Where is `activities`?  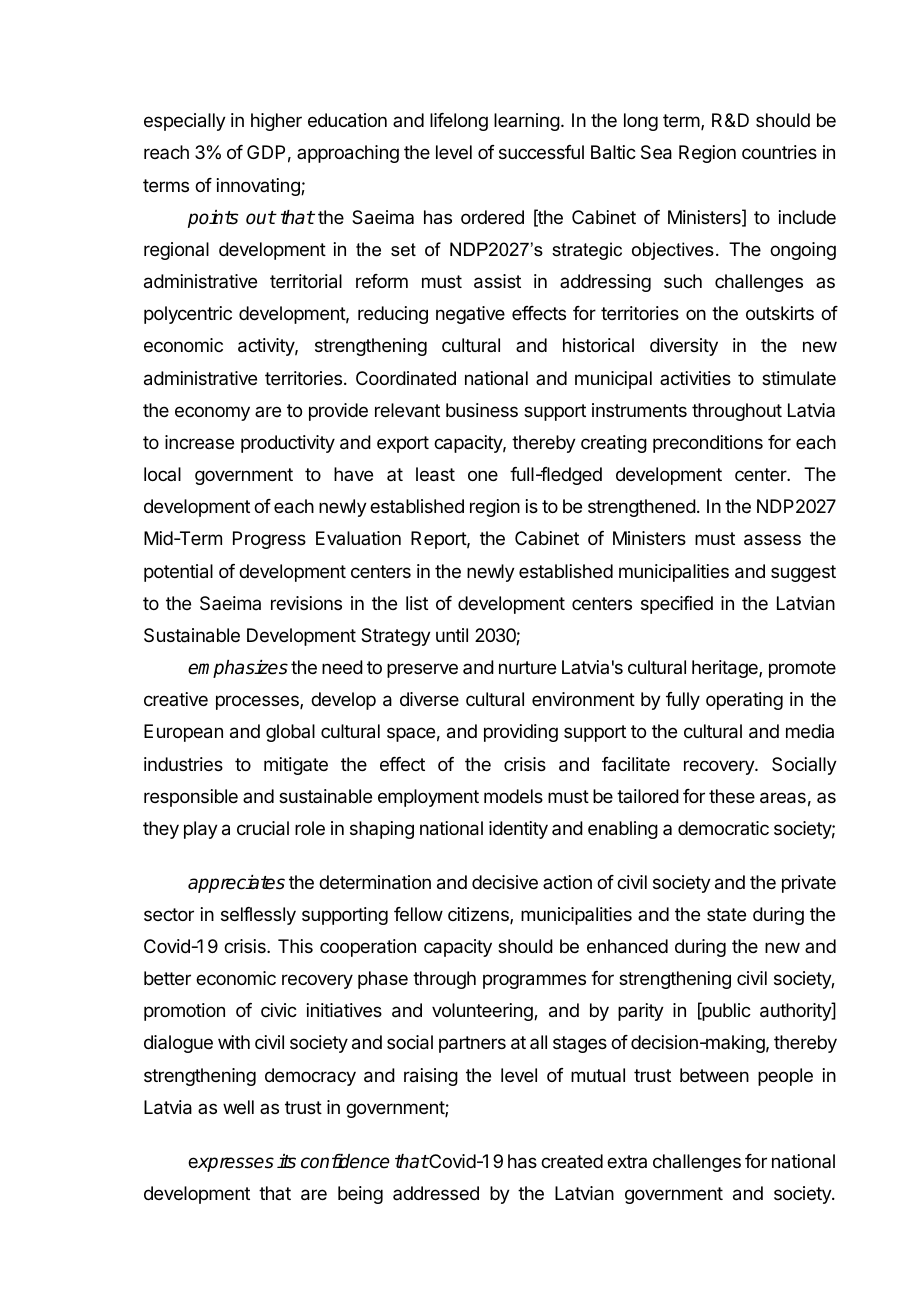
activities is located at coordinates (695, 378).
